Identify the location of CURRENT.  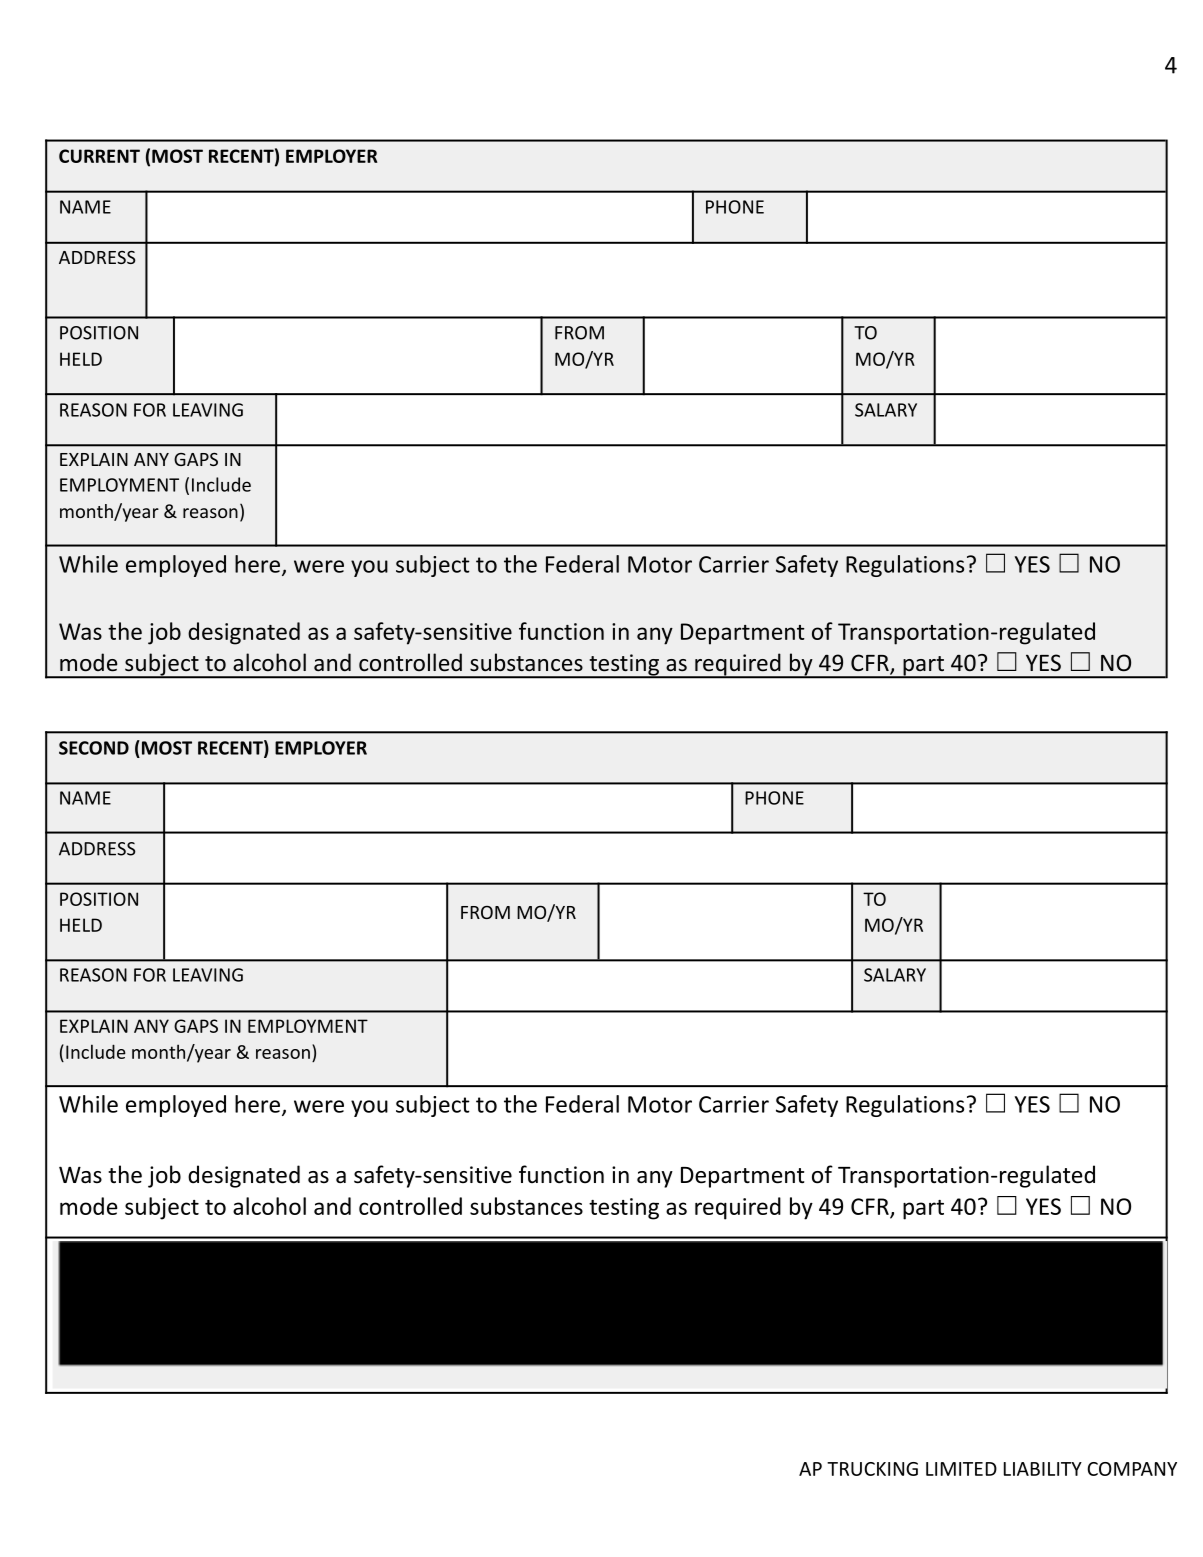
(99, 156).
